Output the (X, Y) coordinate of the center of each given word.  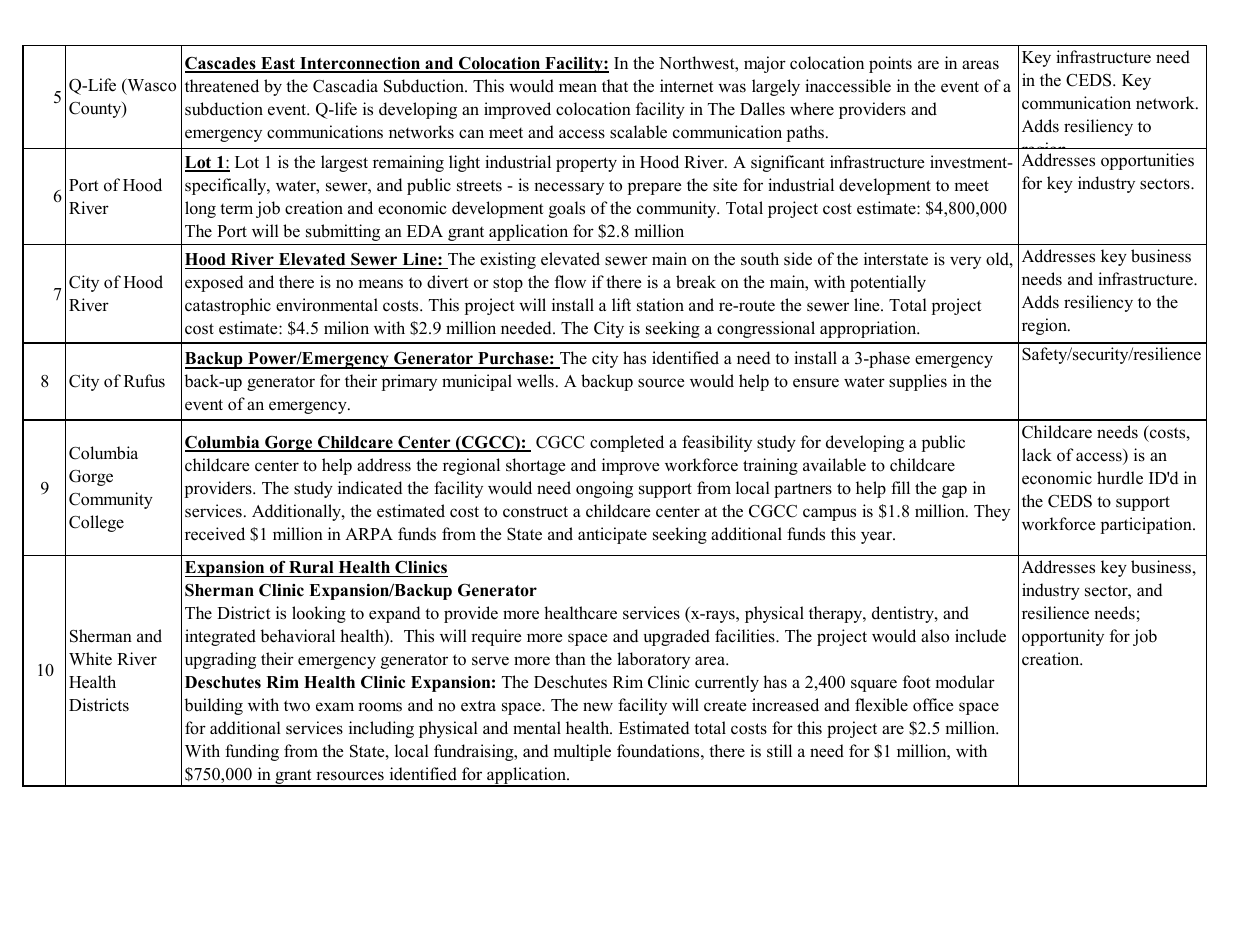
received (215, 534)
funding (252, 752)
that (615, 85)
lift (621, 304)
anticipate (612, 535)
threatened (222, 86)
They (992, 512)
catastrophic (228, 306)
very (965, 262)
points (890, 64)
